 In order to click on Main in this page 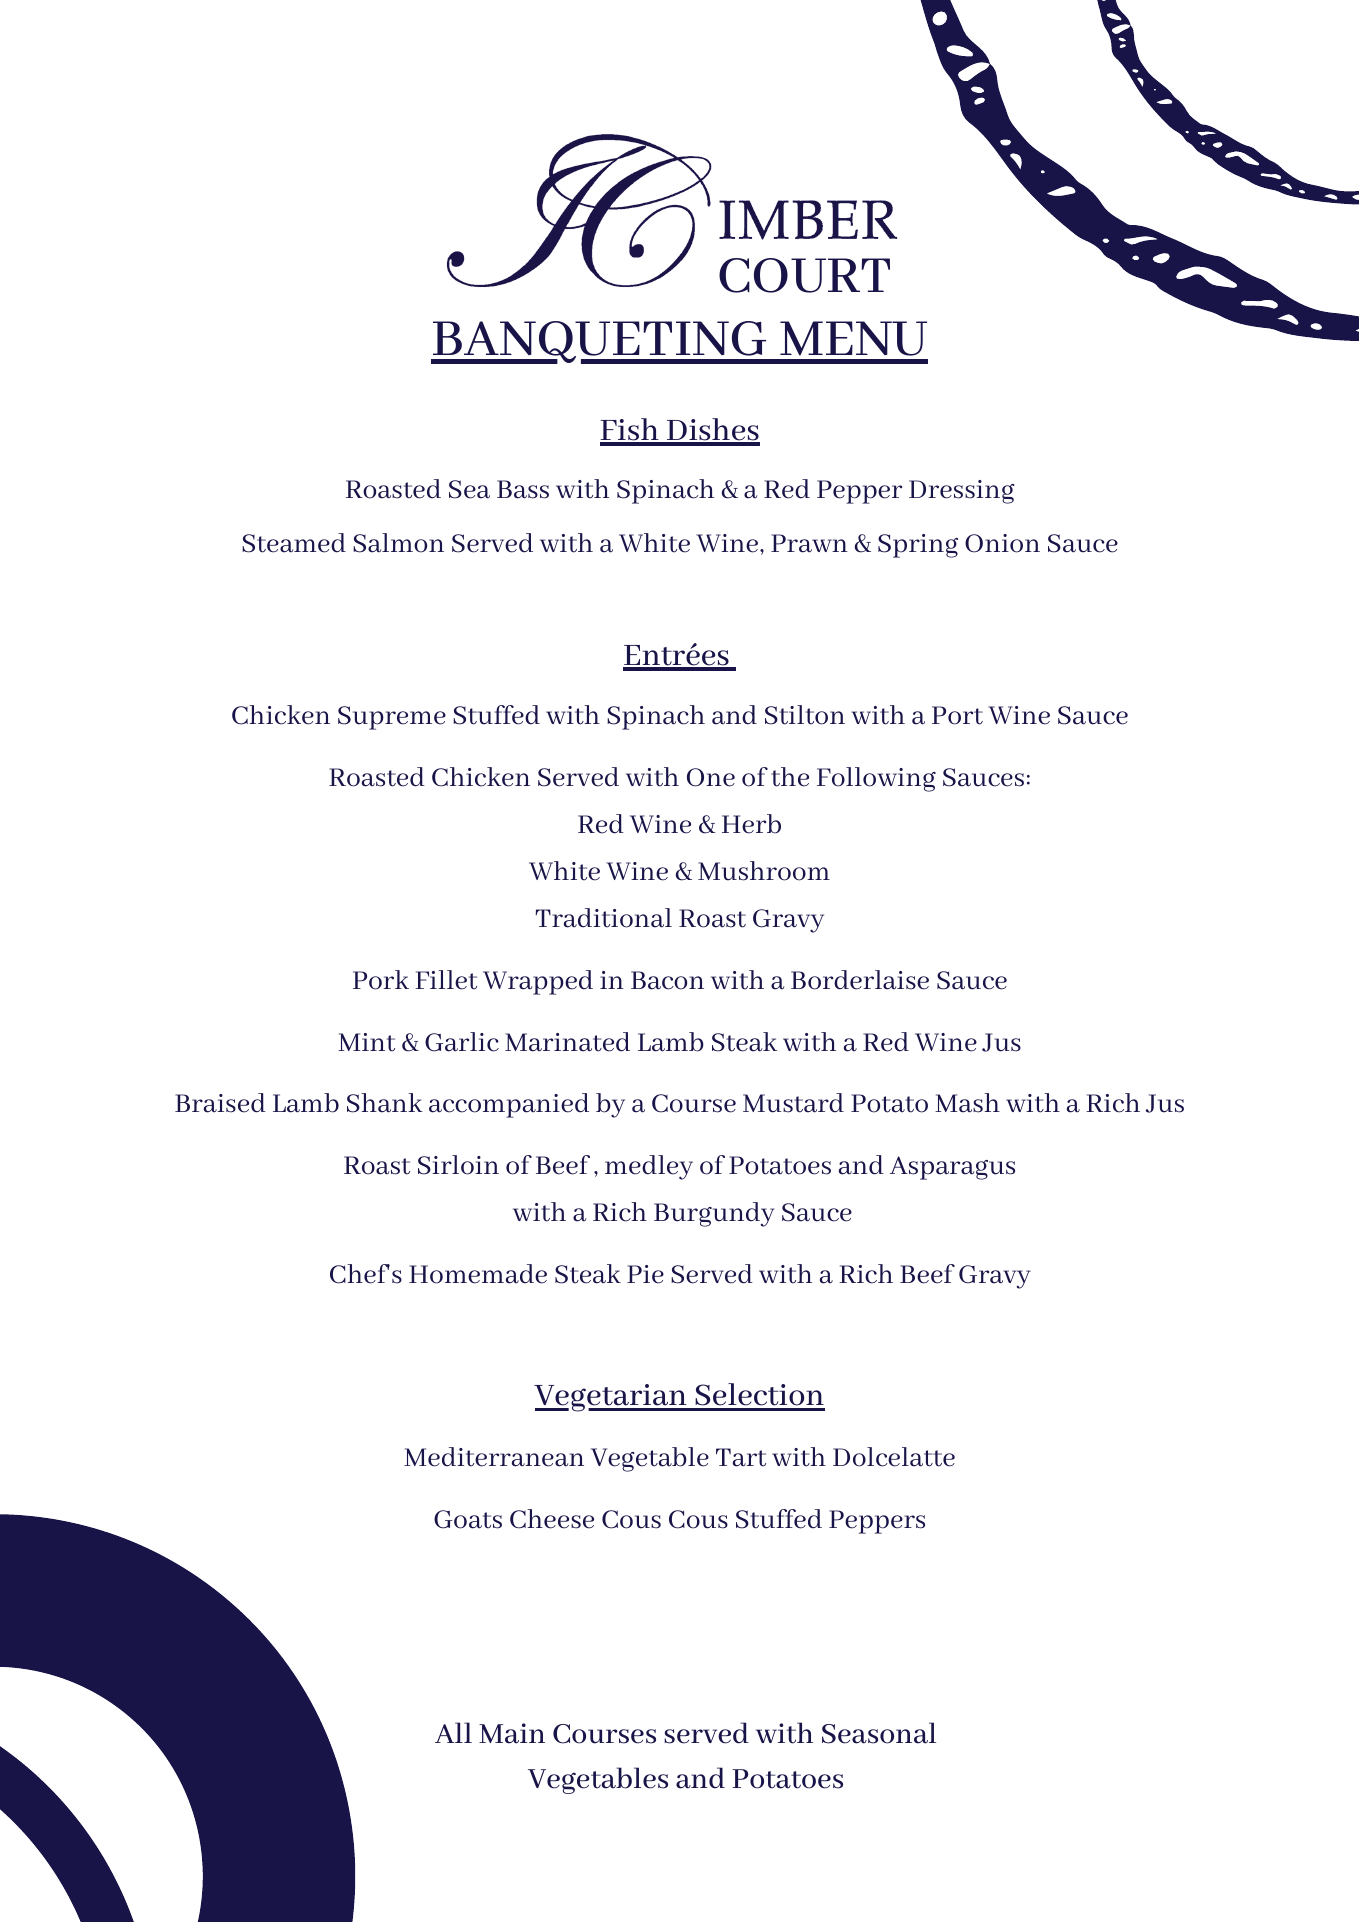, I will do `click(512, 1733)`.
